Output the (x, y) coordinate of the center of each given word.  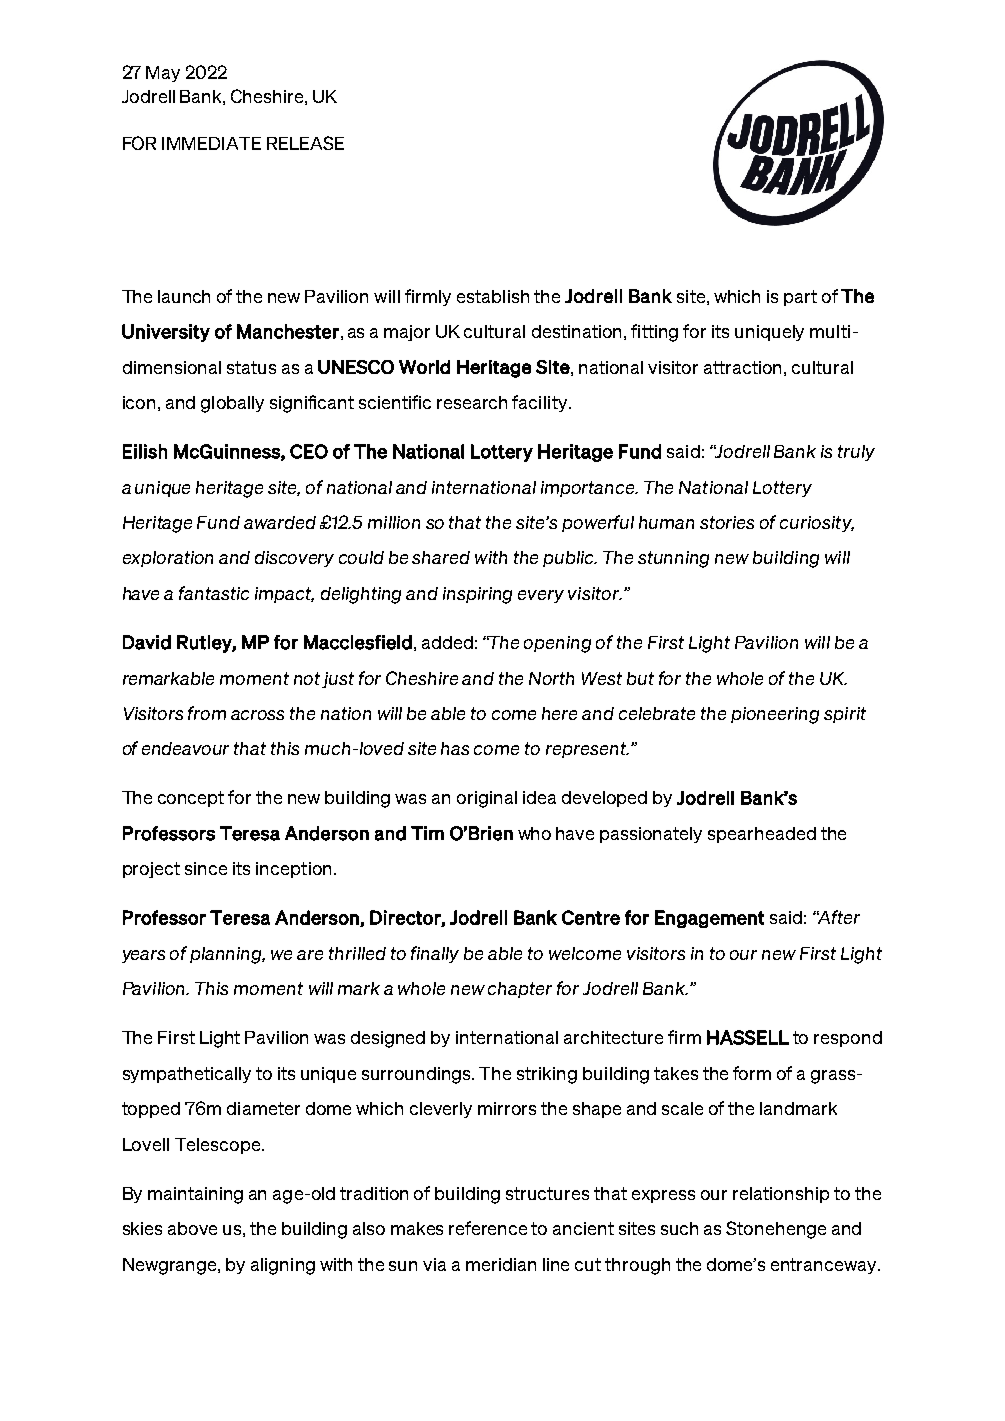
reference (488, 1228)
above (192, 1228)
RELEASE (305, 143)
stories (727, 522)
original (487, 799)
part (800, 298)
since (206, 868)
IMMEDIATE (211, 143)
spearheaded (762, 835)
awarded (280, 522)
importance (589, 489)
